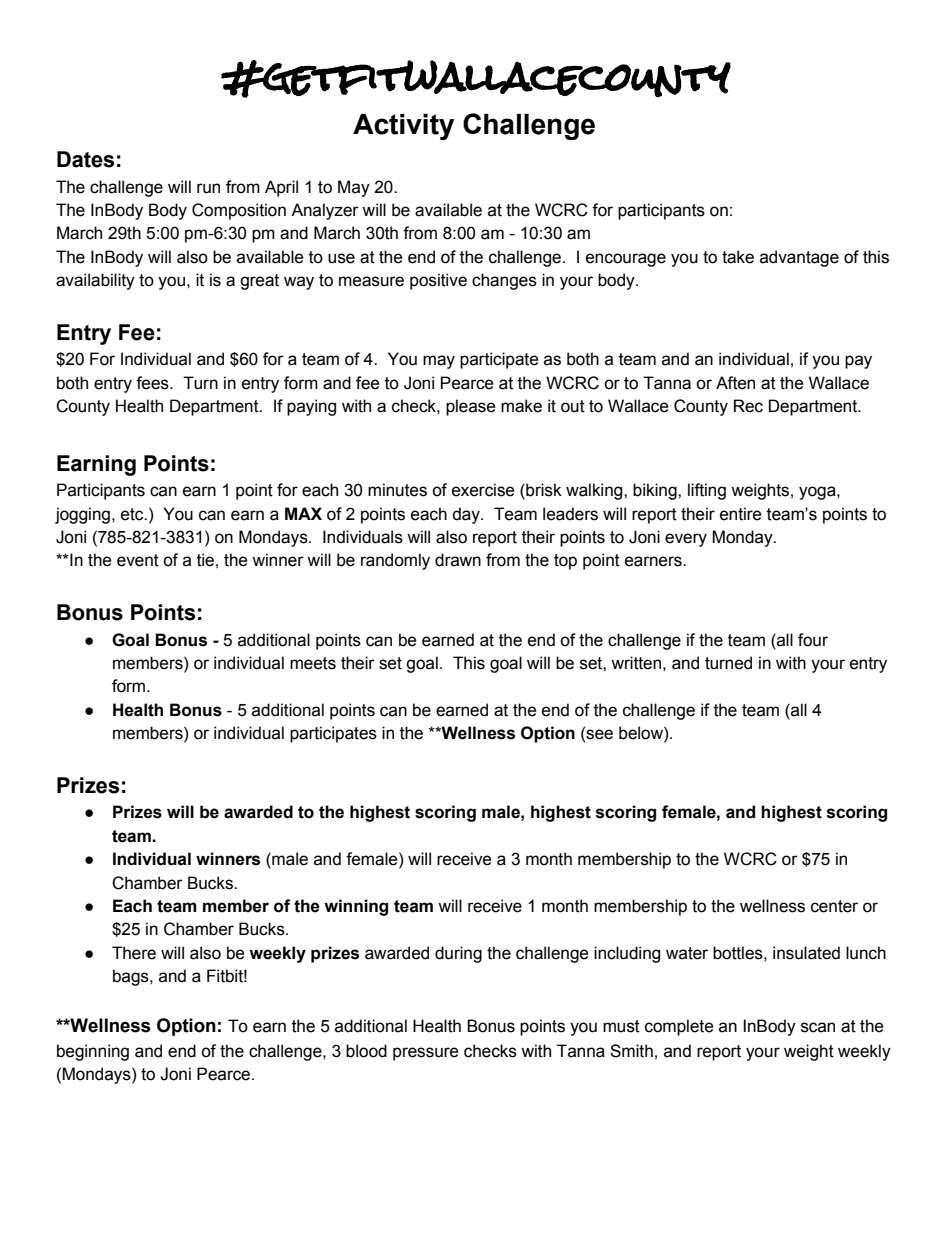  Describe the element at coordinates (471, 407) in the image. I see `please` at that location.
